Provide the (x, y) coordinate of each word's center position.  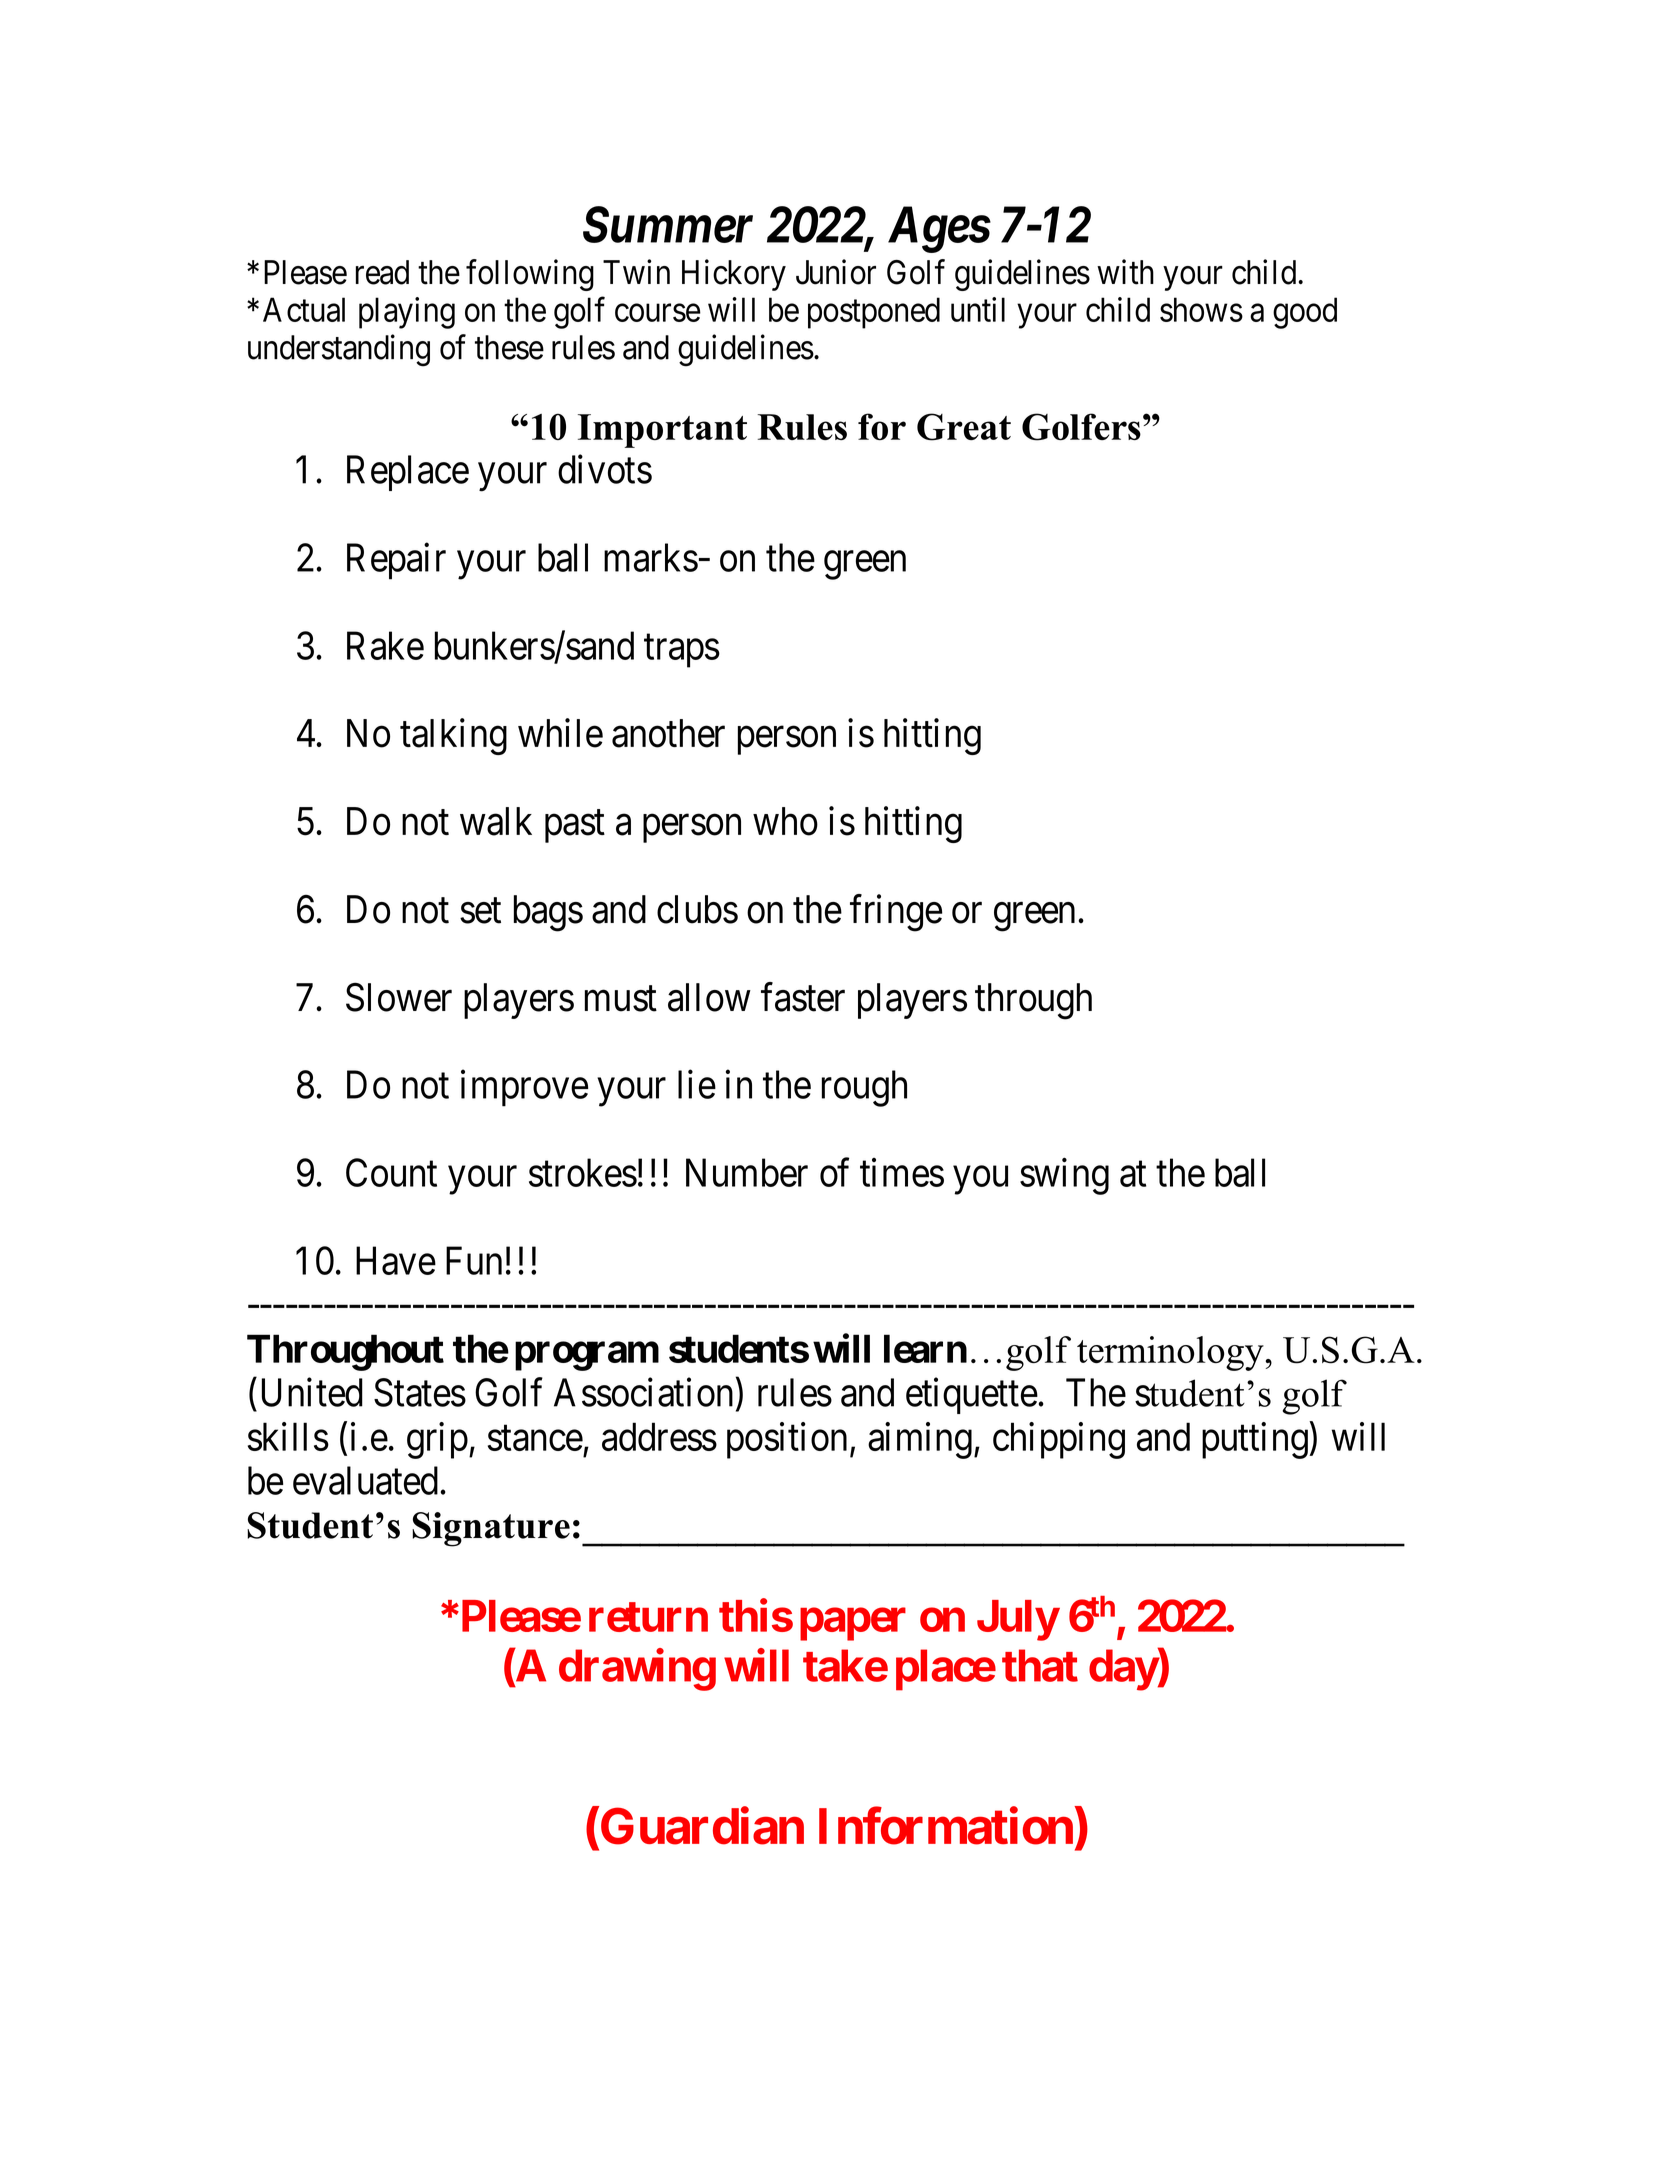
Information (946, 1826)
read (382, 272)
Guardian (701, 1826)
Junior (836, 272)
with (1125, 272)
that (1040, 1665)
